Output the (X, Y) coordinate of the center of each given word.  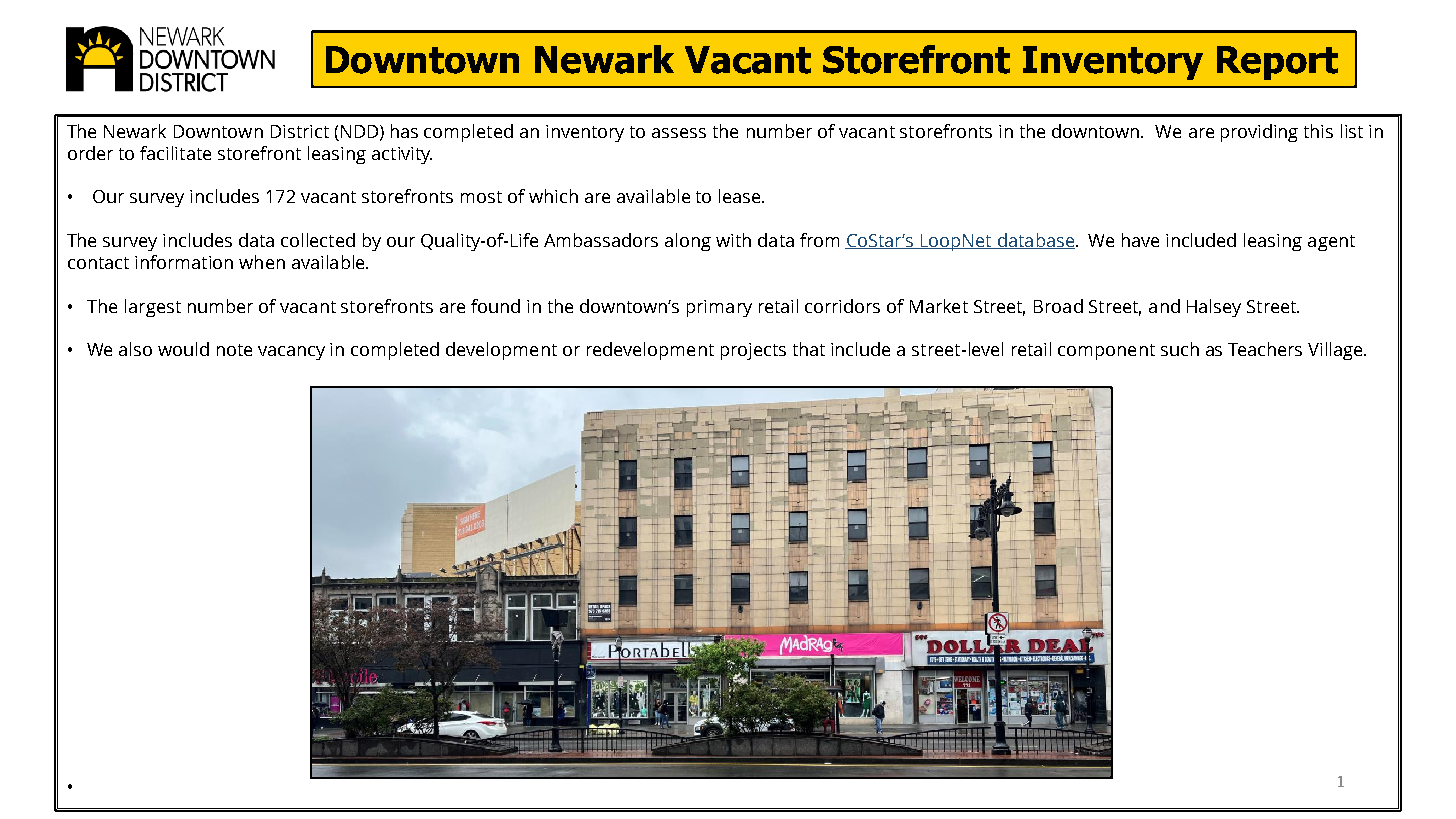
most (481, 197)
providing (1259, 133)
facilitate (175, 153)
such (1180, 349)
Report (1277, 63)
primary (719, 308)
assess (679, 133)
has (404, 131)
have (1140, 240)
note (234, 350)
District (300, 131)
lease (741, 196)
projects (753, 351)
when (262, 262)
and (1164, 306)
